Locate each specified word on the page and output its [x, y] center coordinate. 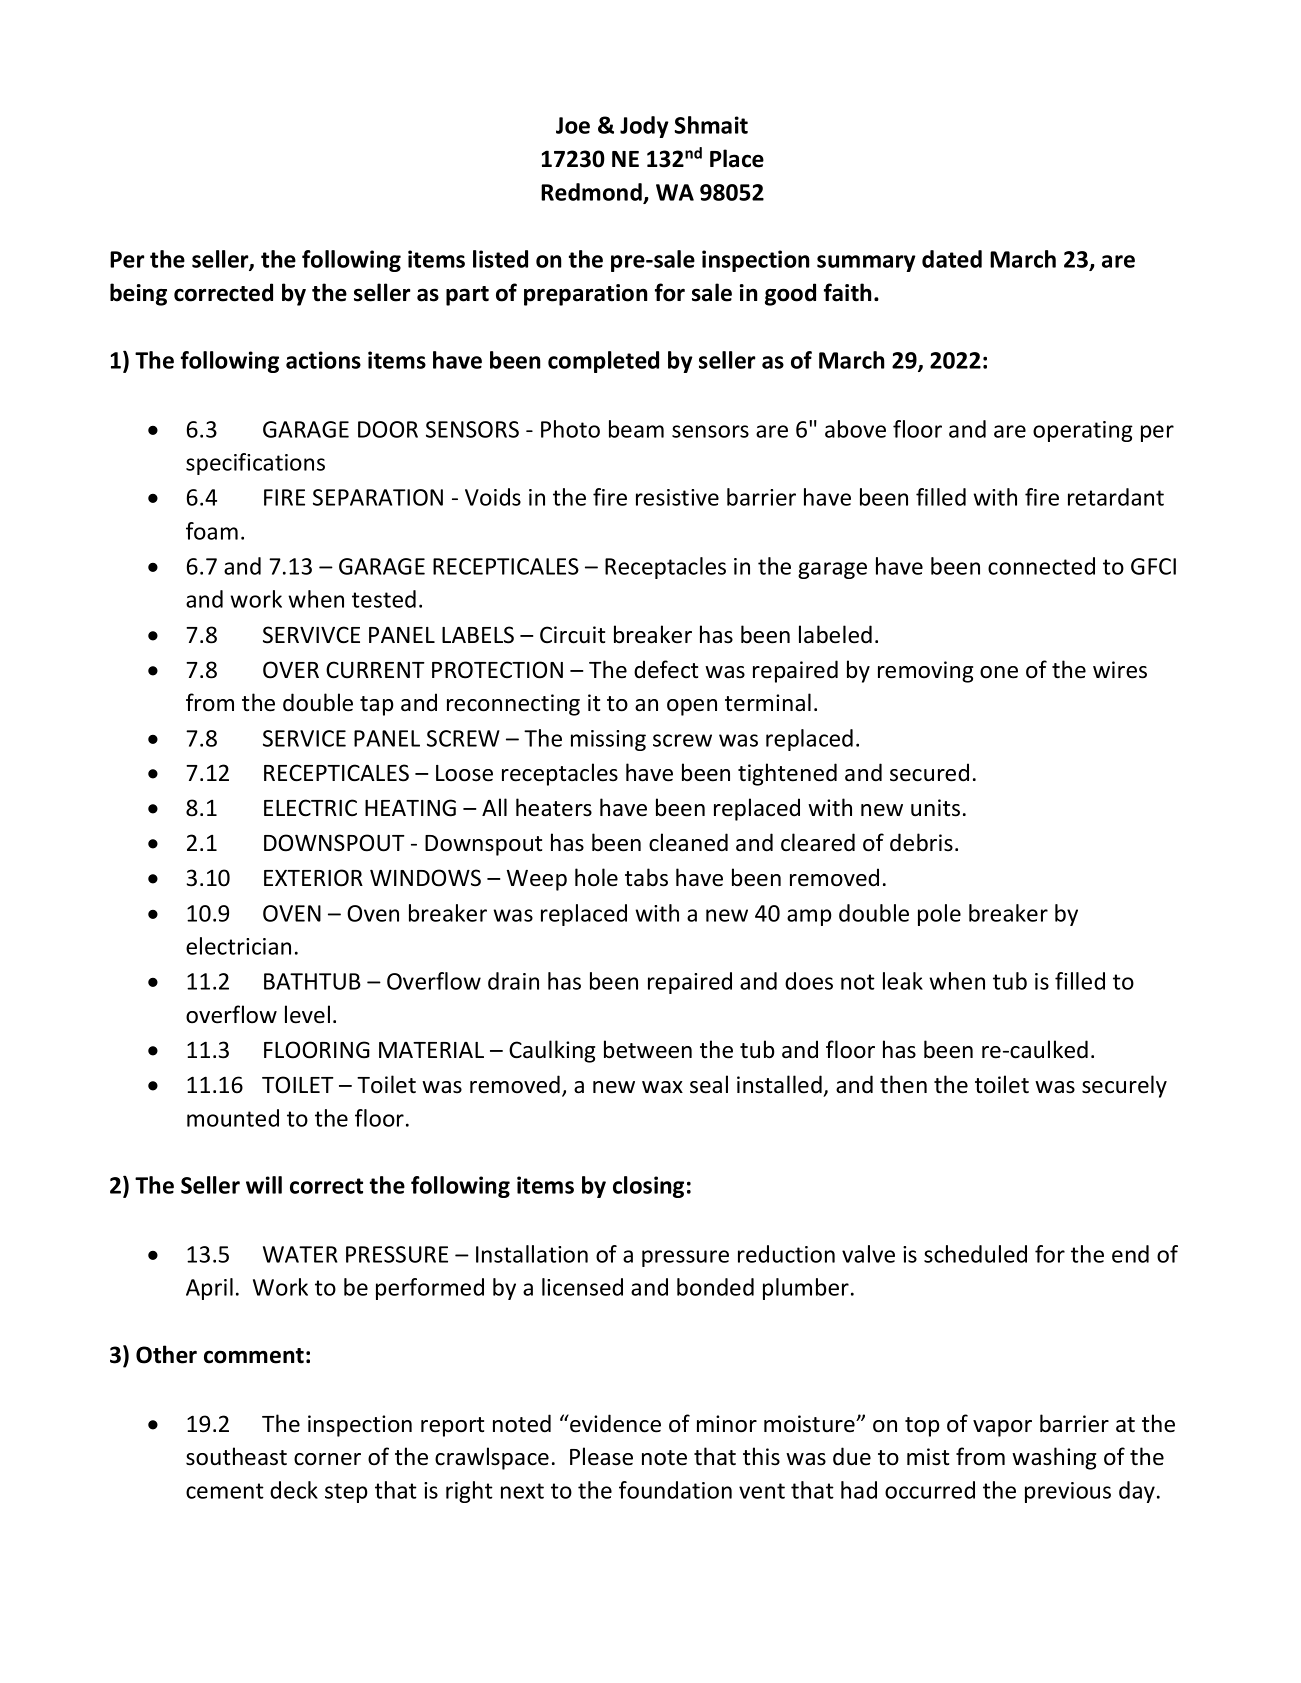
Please [601, 1456]
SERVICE [304, 738]
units [935, 808]
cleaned [688, 842]
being [138, 294]
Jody [644, 127]
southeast [236, 1456]
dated [952, 259]
